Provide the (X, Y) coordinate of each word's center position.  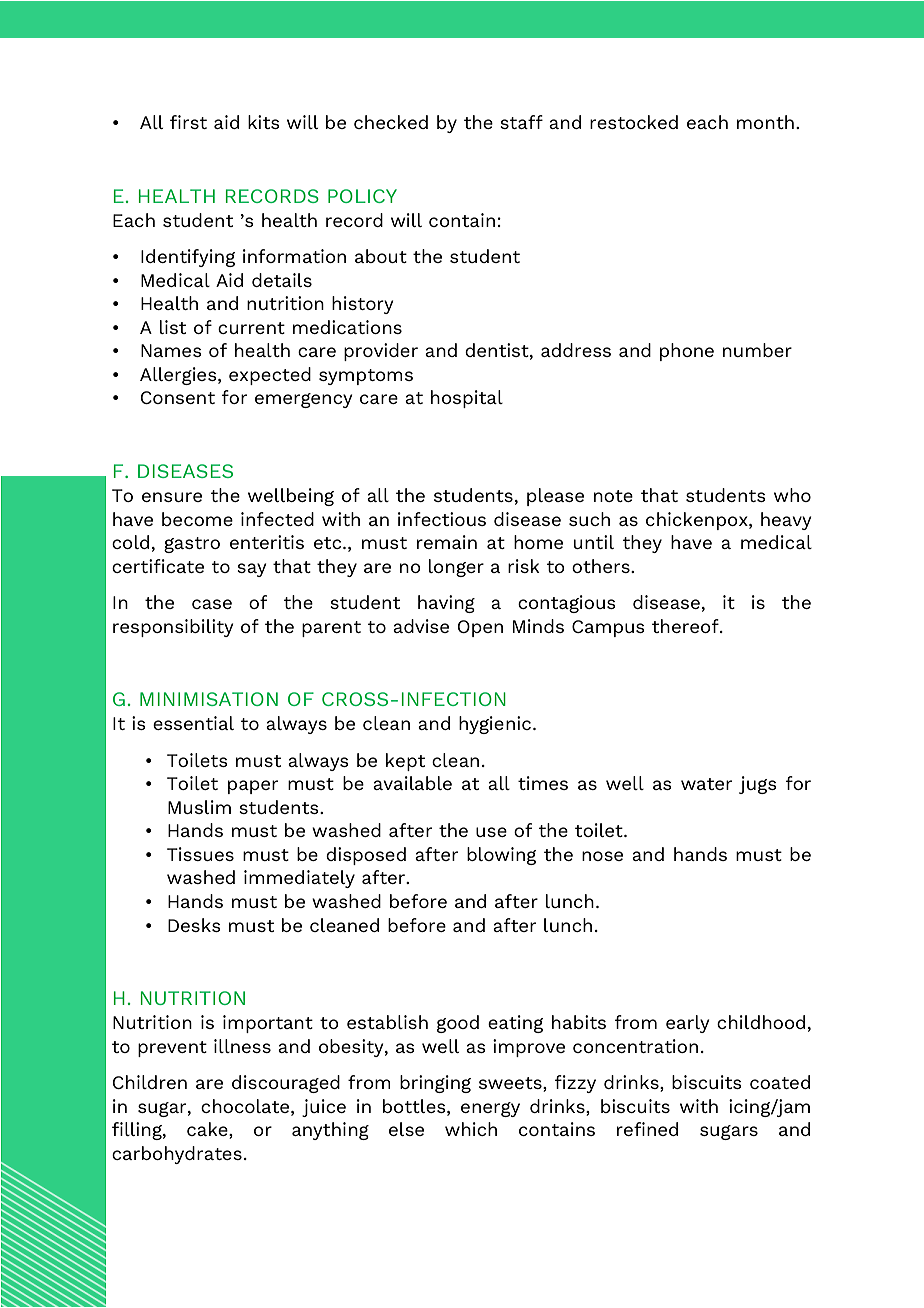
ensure (172, 497)
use (491, 832)
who (792, 495)
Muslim (199, 807)
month (765, 122)
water (706, 784)
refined (647, 1129)
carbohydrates (177, 1155)
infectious (442, 519)
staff (521, 122)
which (471, 1129)
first (188, 122)
